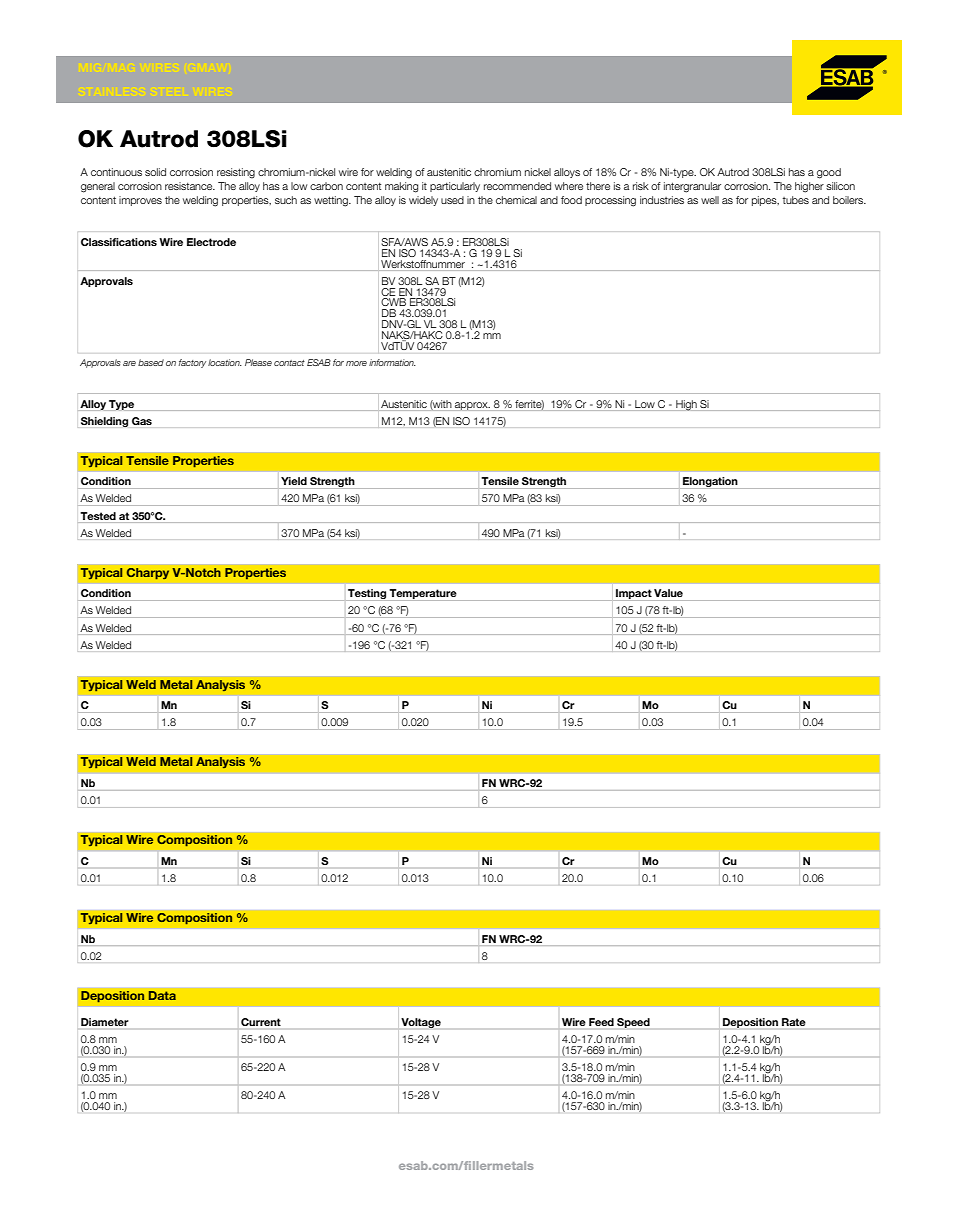 This page has height=1232, width=956. I want to click on used, so click(452, 200).
